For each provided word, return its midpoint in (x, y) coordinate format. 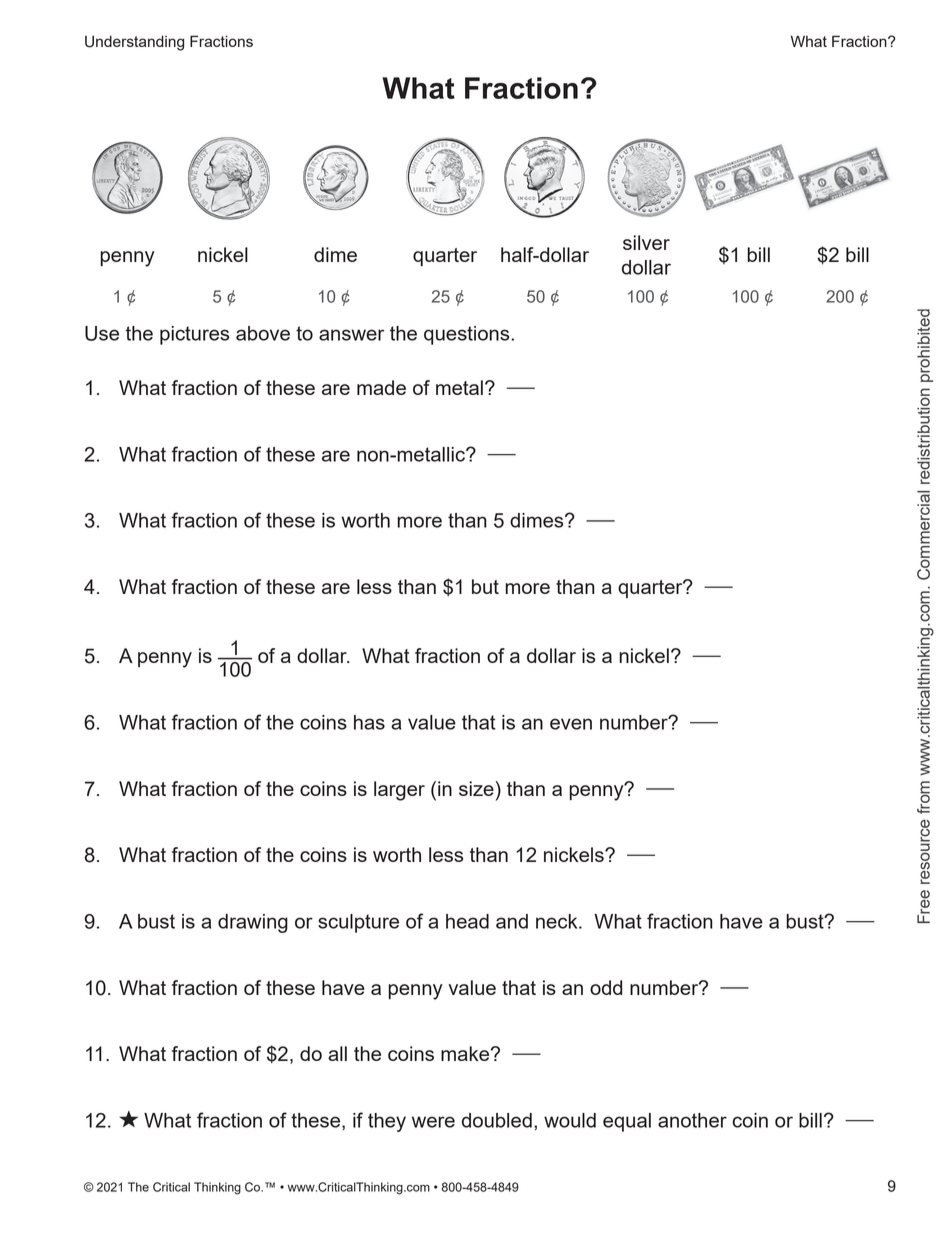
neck (558, 921)
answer (351, 335)
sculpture (358, 923)
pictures (194, 335)
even (571, 724)
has (369, 722)
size (476, 788)
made (381, 387)
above (263, 333)
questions (468, 335)
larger (399, 791)
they (387, 1122)
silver (646, 242)
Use (102, 333)
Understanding (134, 43)
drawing (253, 923)
